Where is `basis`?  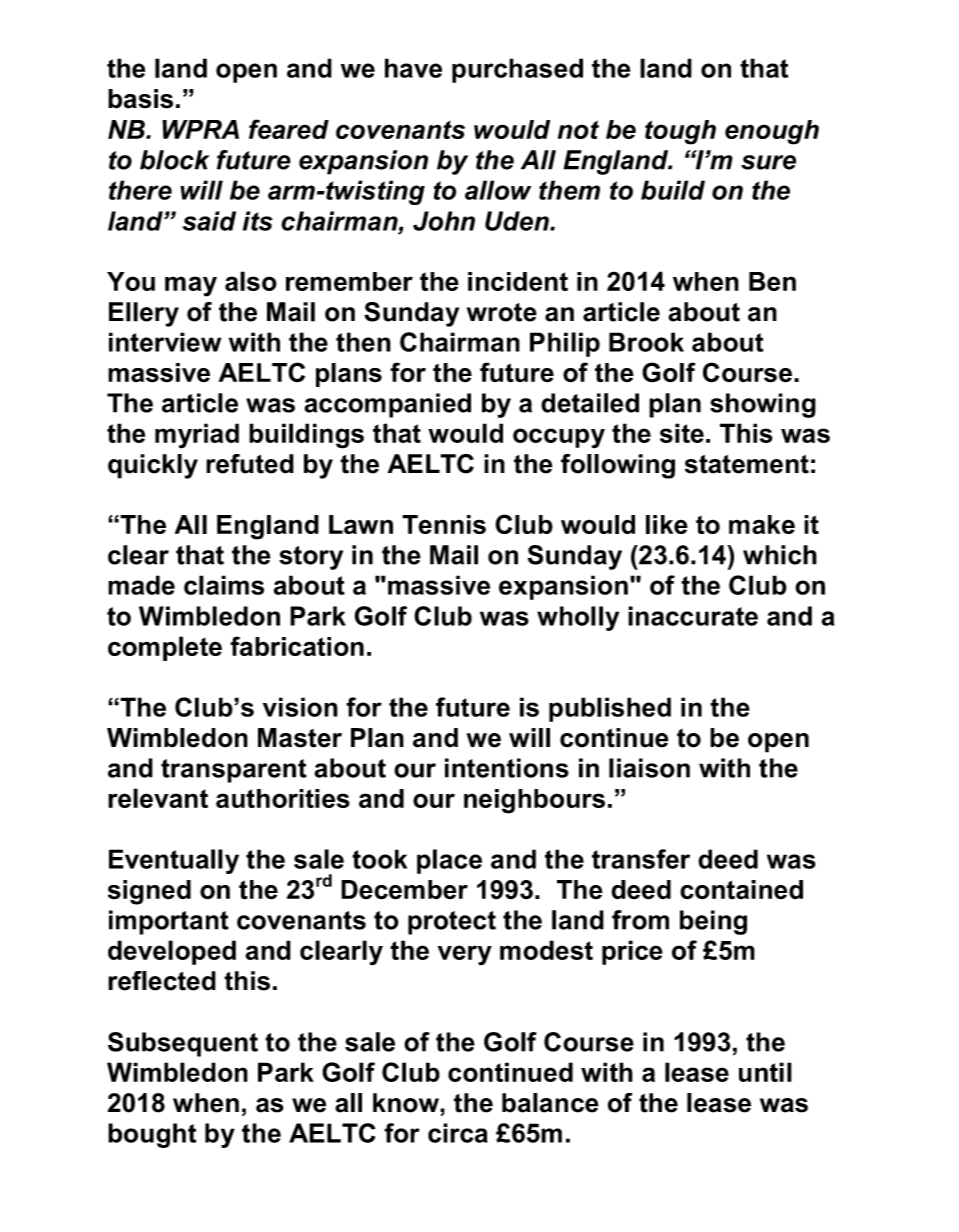
basis is located at coordinates (140, 99).
